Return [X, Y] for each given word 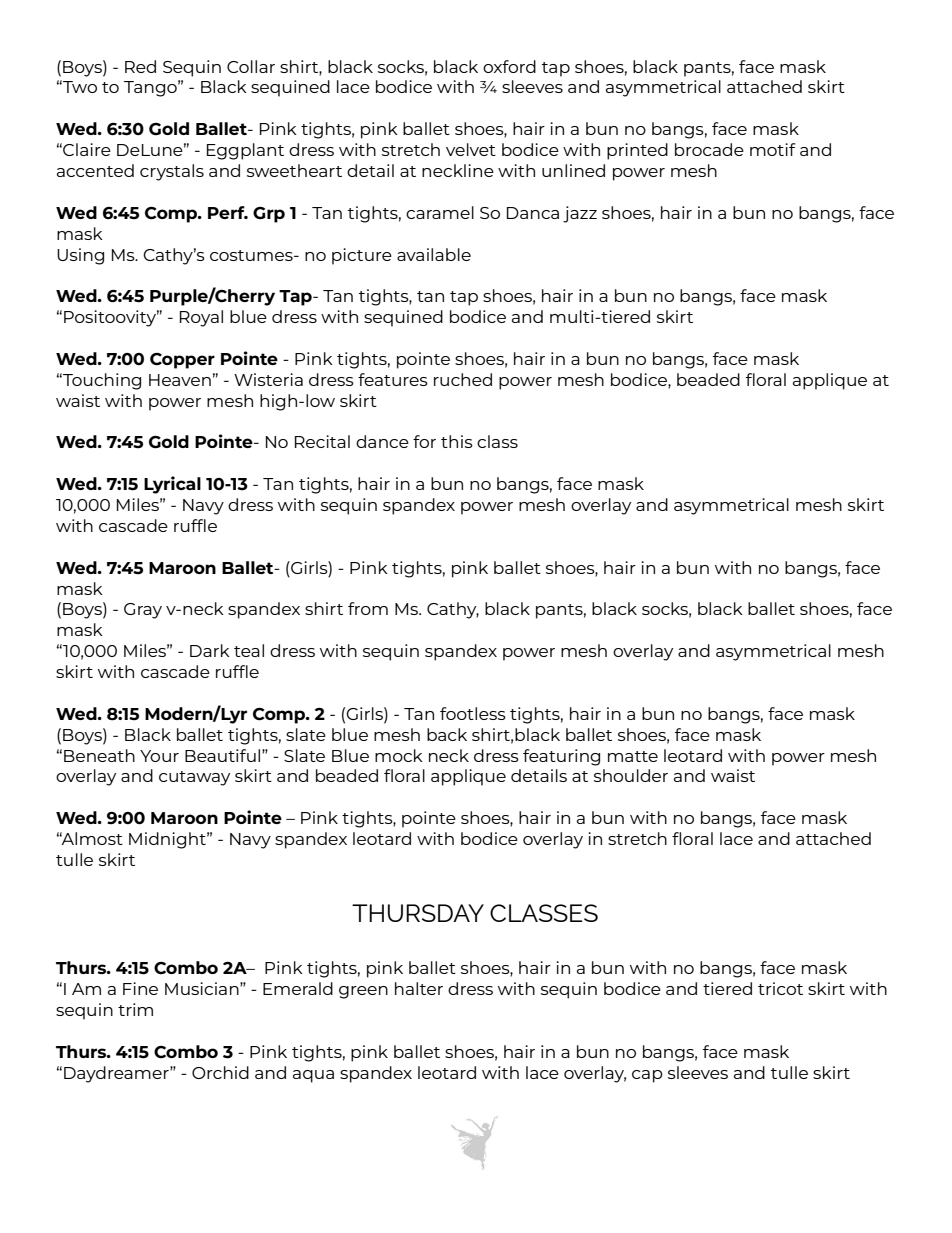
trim [135, 1009]
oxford [509, 66]
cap [647, 1076]
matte [633, 756]
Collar [251, 66]
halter [419, 988]
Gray [143, 611]
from [368, 608]
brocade [709, 149]
